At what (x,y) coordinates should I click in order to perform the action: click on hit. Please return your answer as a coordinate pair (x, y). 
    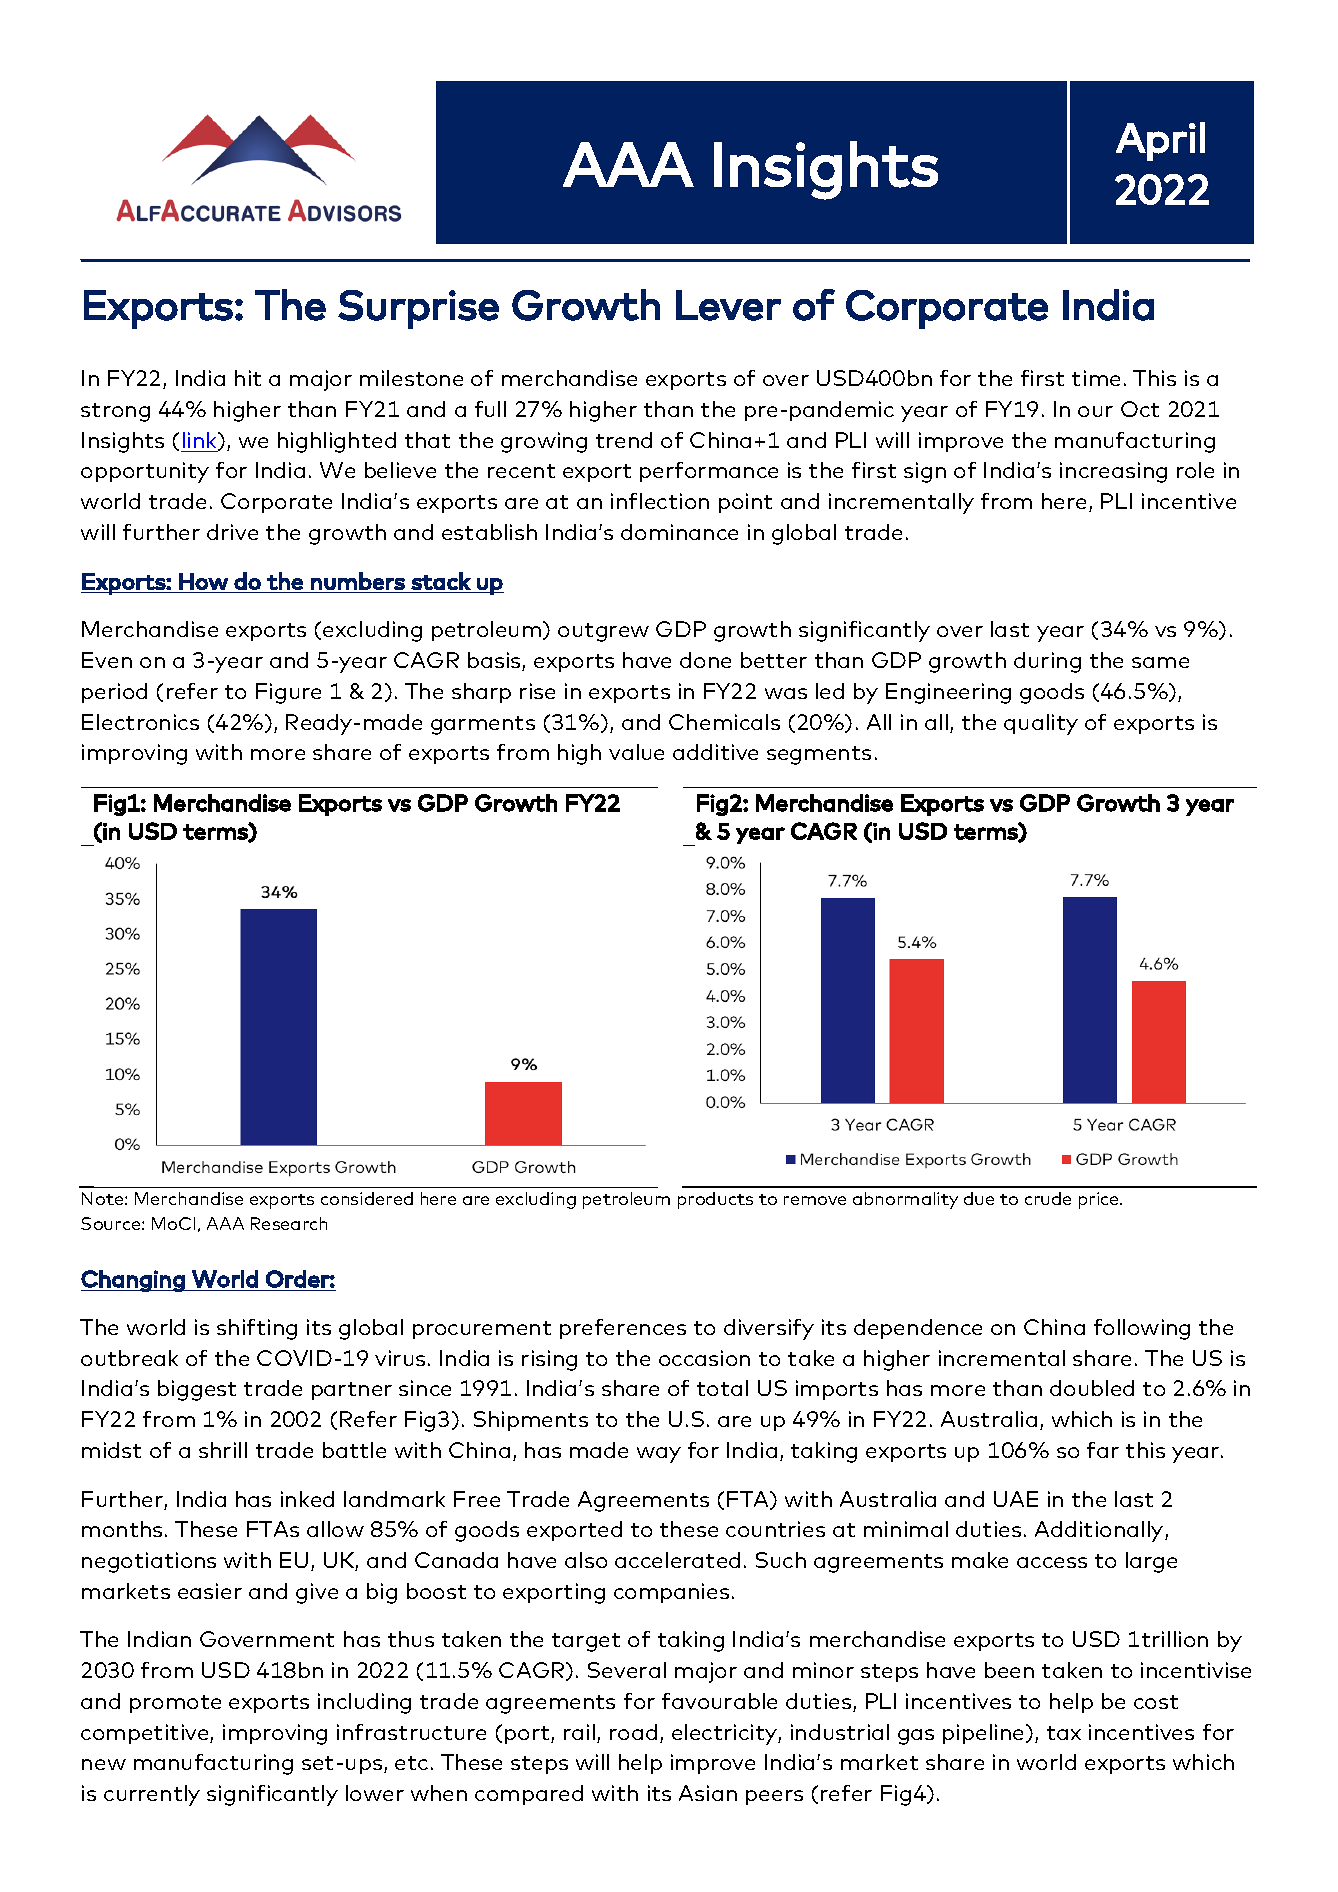
    Looking at the image, I should click on (248, 378).
